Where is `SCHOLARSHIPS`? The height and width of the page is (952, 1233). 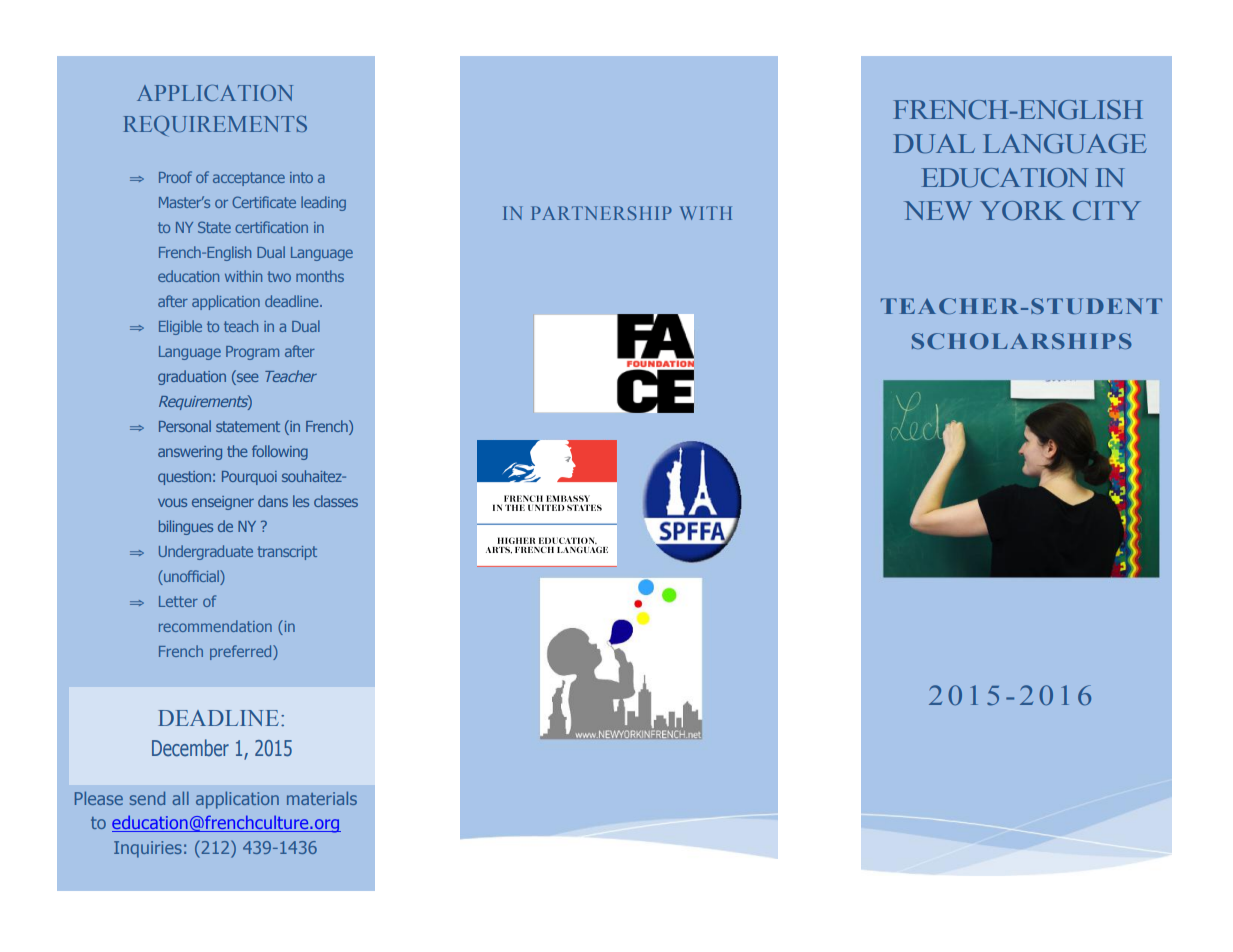 SCHOLARSHIPS is located at coordinates (1022, 341).
